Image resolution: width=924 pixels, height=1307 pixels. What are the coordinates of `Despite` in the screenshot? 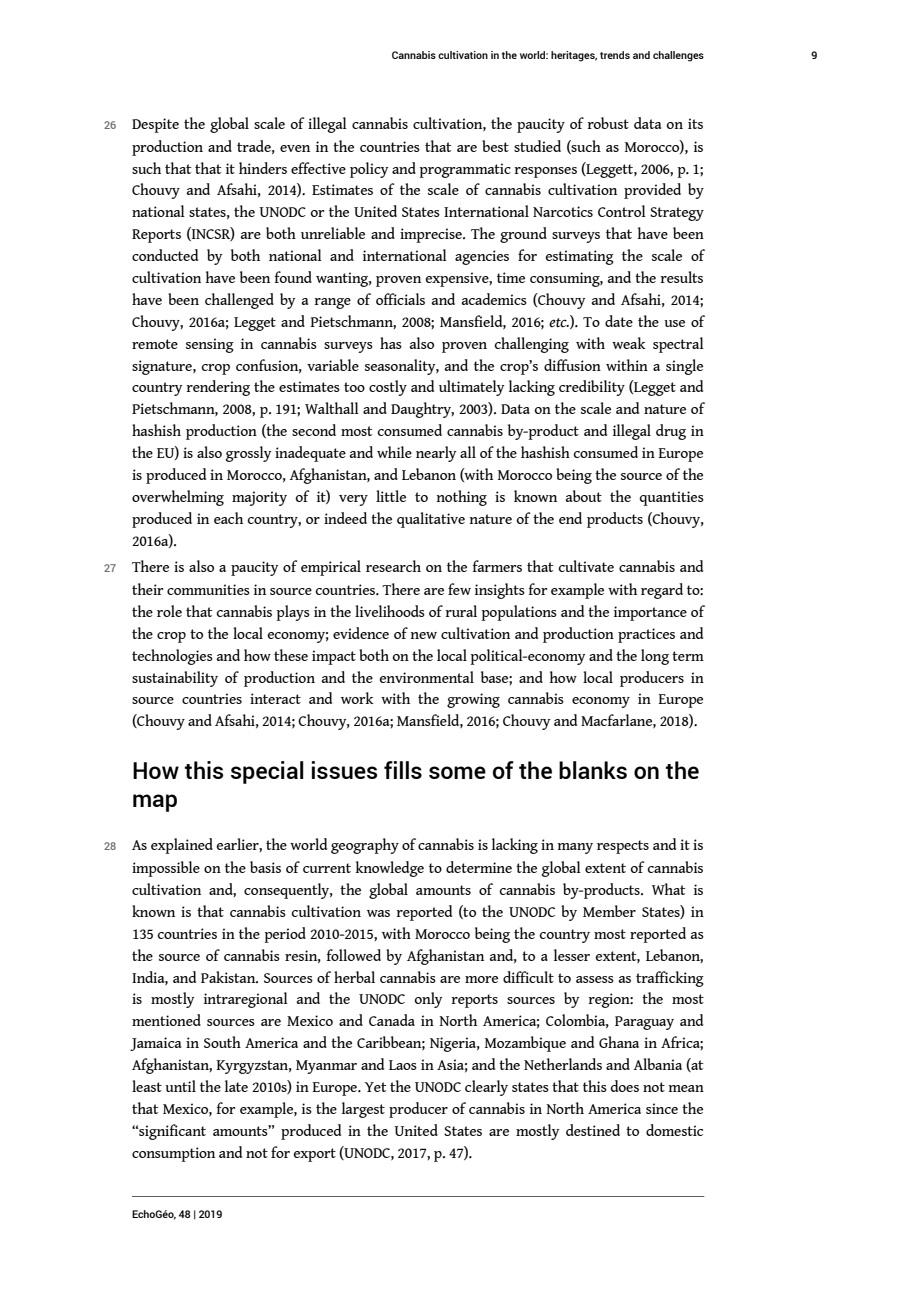 It's located at (155, 125).
